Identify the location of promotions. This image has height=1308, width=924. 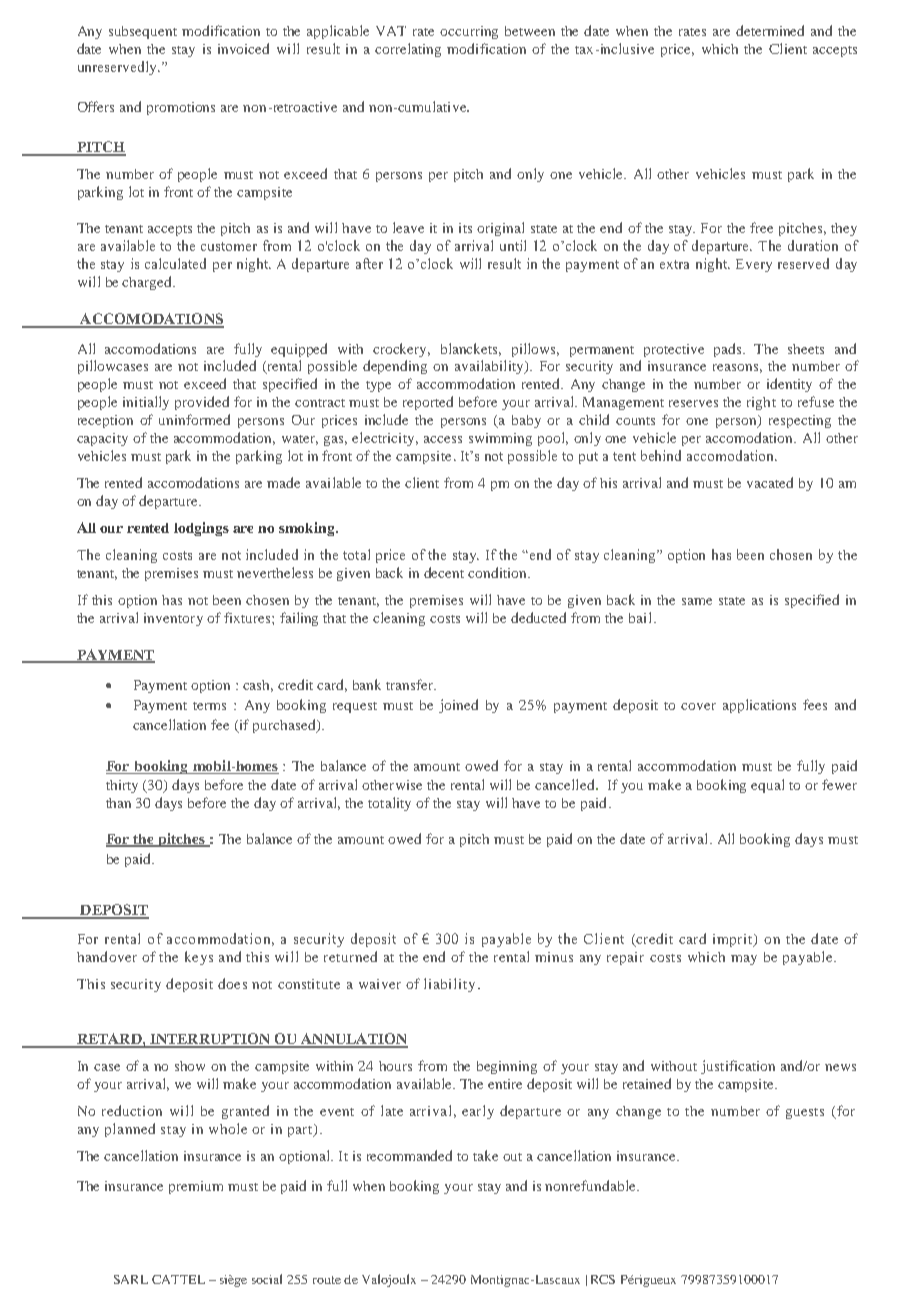
(181, 108).
